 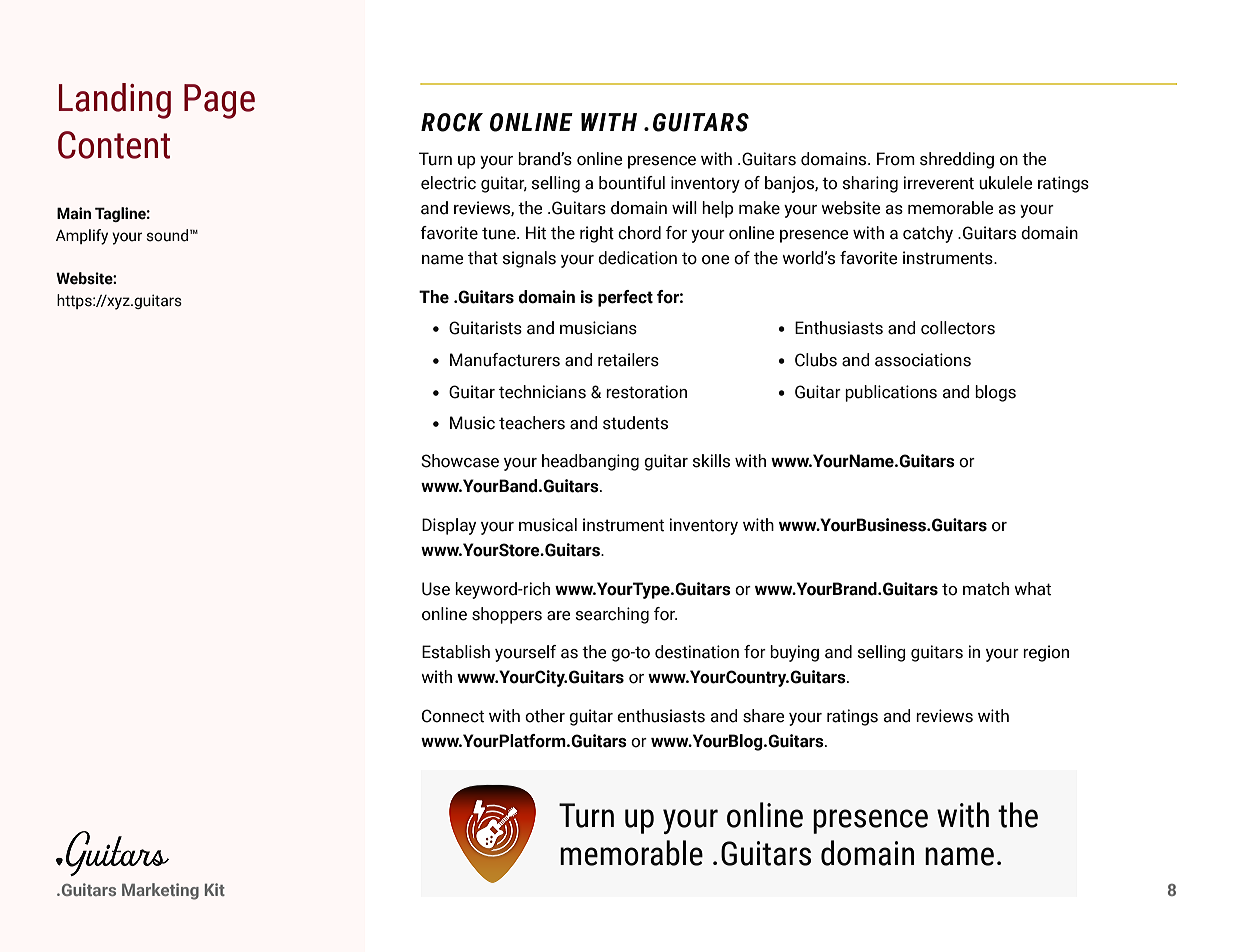 I want to click on Kit, so click(x=215, y=889).
